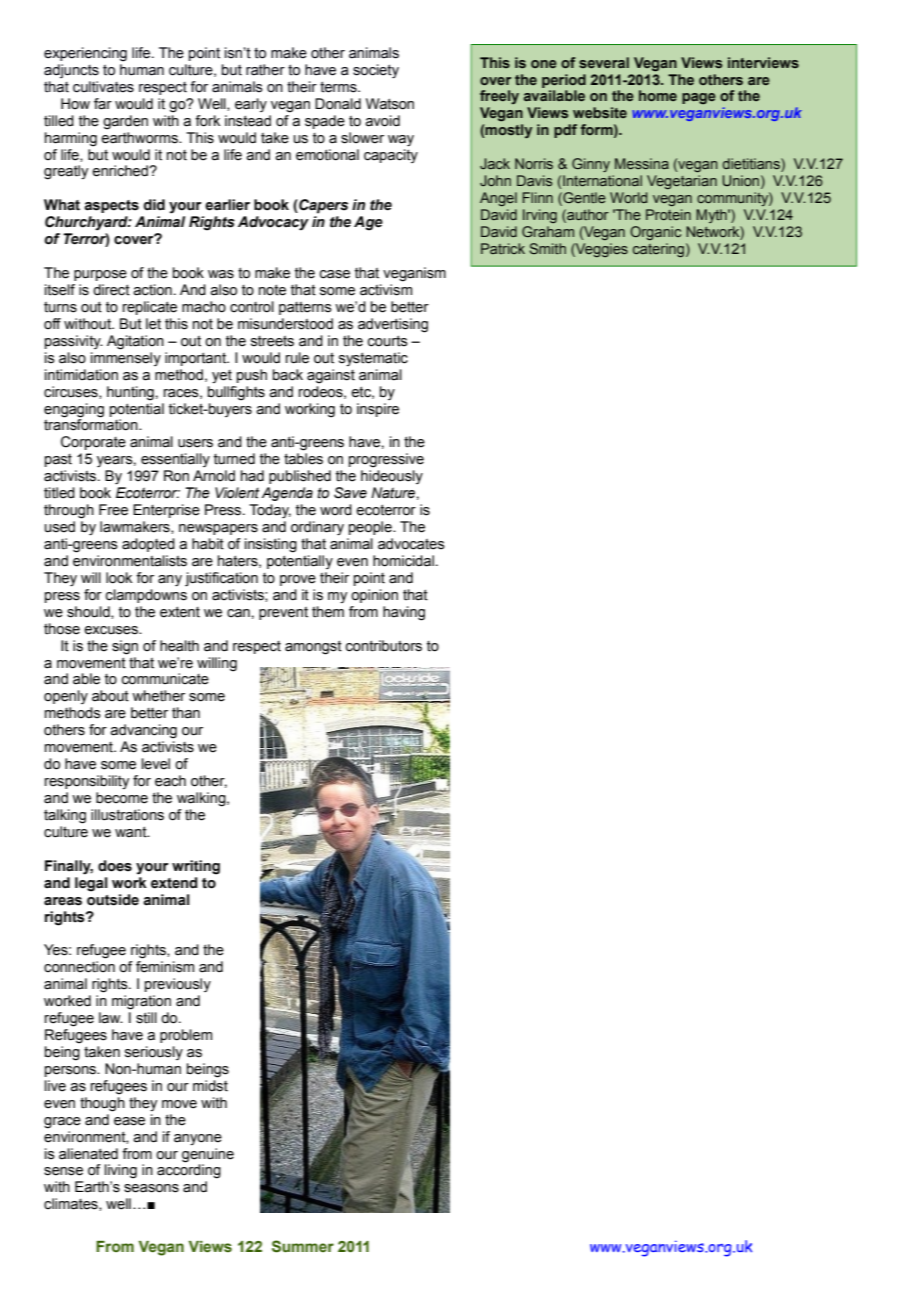 This document has height=1308, width=924. What do you see at coordinates (151, 1188) in the document?
I see `seasons` at bounding box center [151, 1188].
